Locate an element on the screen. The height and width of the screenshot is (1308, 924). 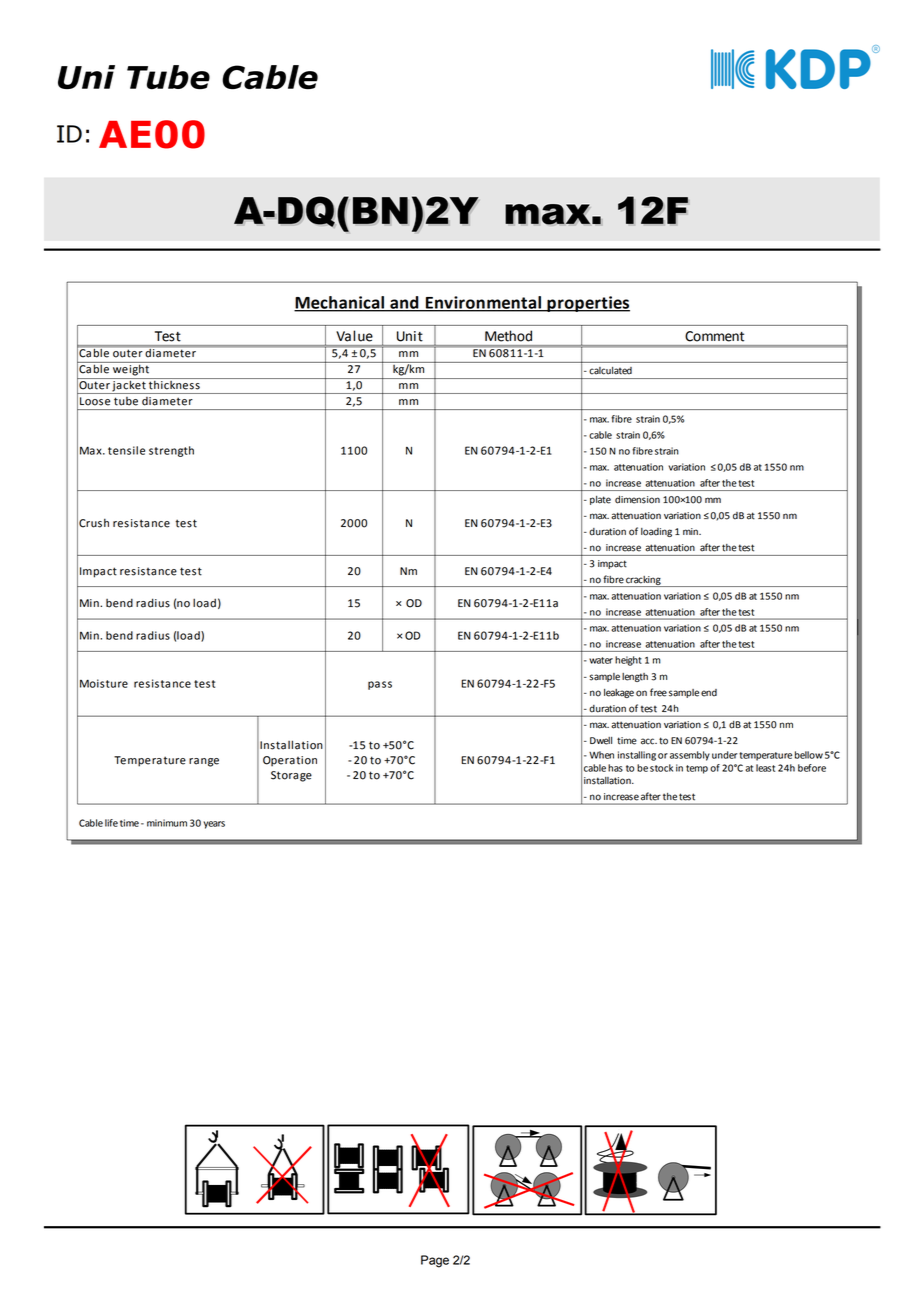
Storage is located at coordinates (291, 776).
